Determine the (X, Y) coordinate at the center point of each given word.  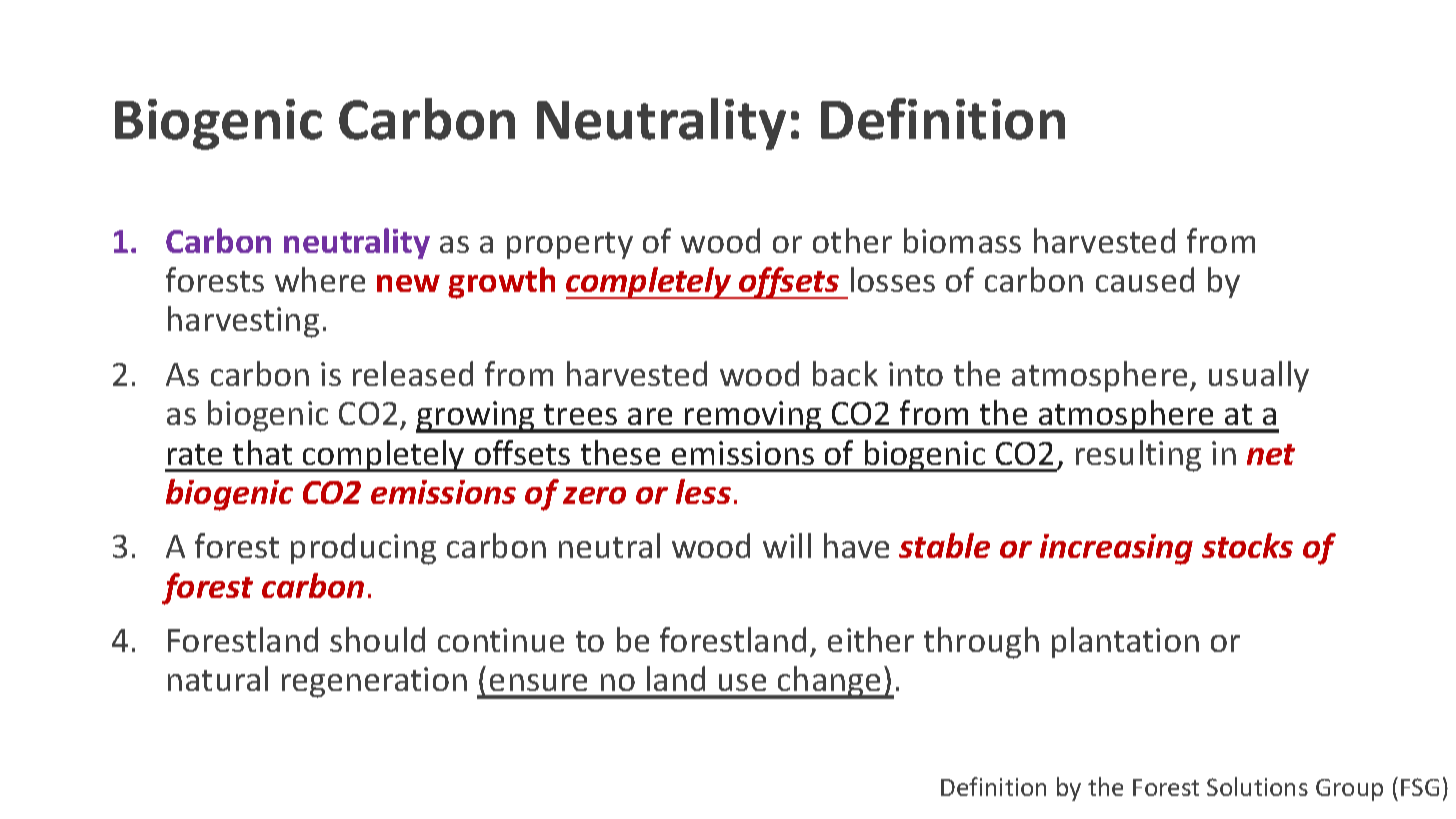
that (262, 452)
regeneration (374, 682)
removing (753, 417)
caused (1145, 279)
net (1271, 454)
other (852, 240)
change (829, 682)
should (377, 639)
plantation (1125, 642)
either (871, 639)
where (320, 279)
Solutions (1257, 786)
